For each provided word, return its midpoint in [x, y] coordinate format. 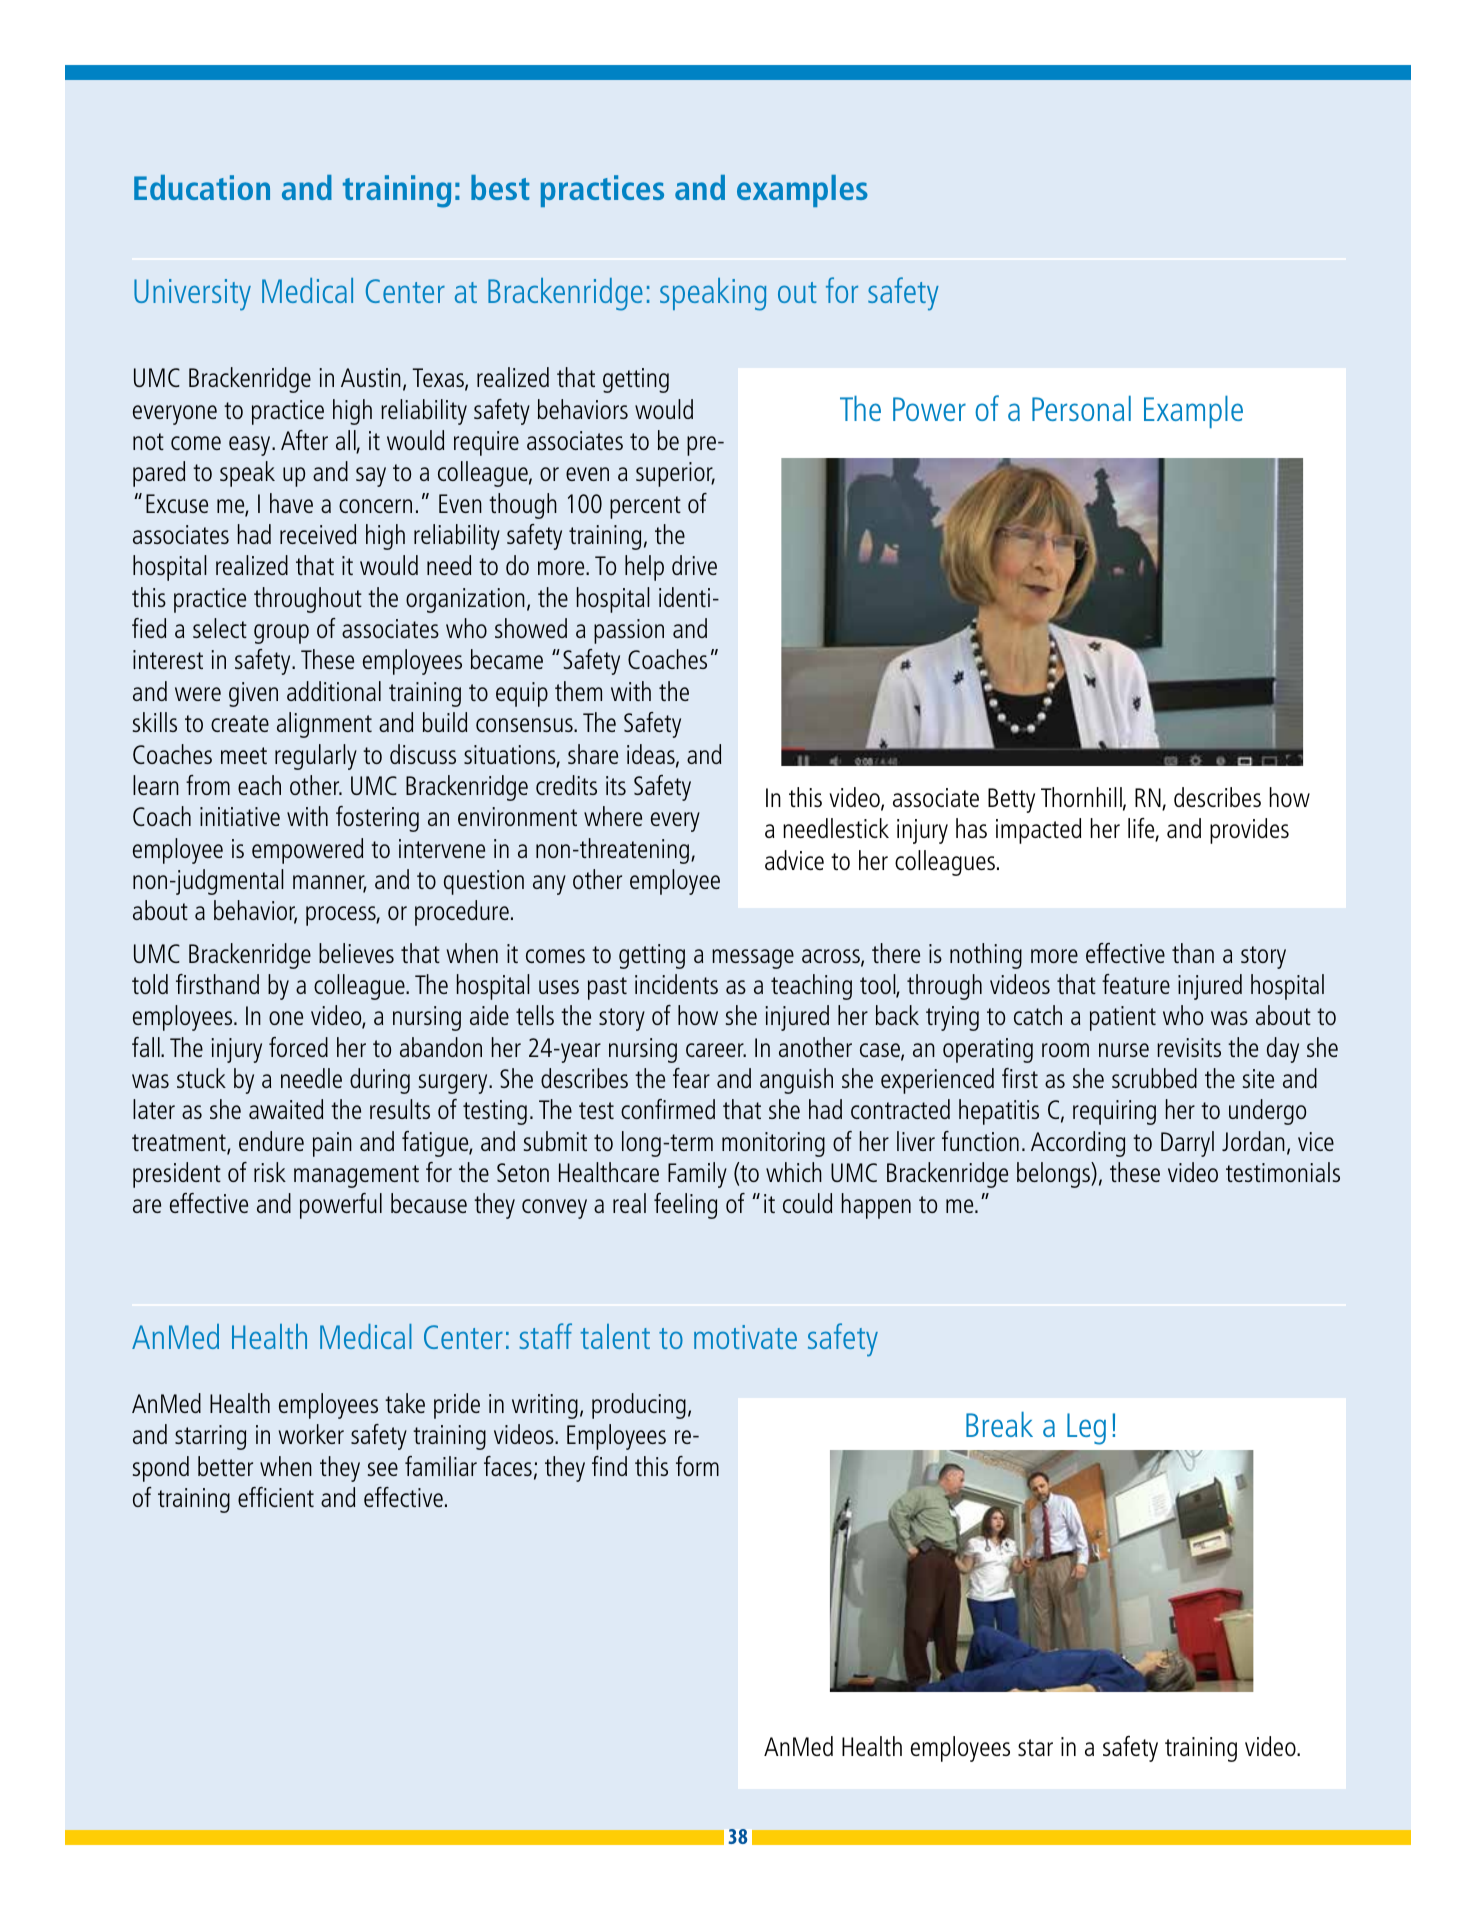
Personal [1081, 408]
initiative [240, 816]
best [500, 187]
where [613, 816]
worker [311, 1434]
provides [1249, 831]
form [697, 1466]
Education [202, 187]
